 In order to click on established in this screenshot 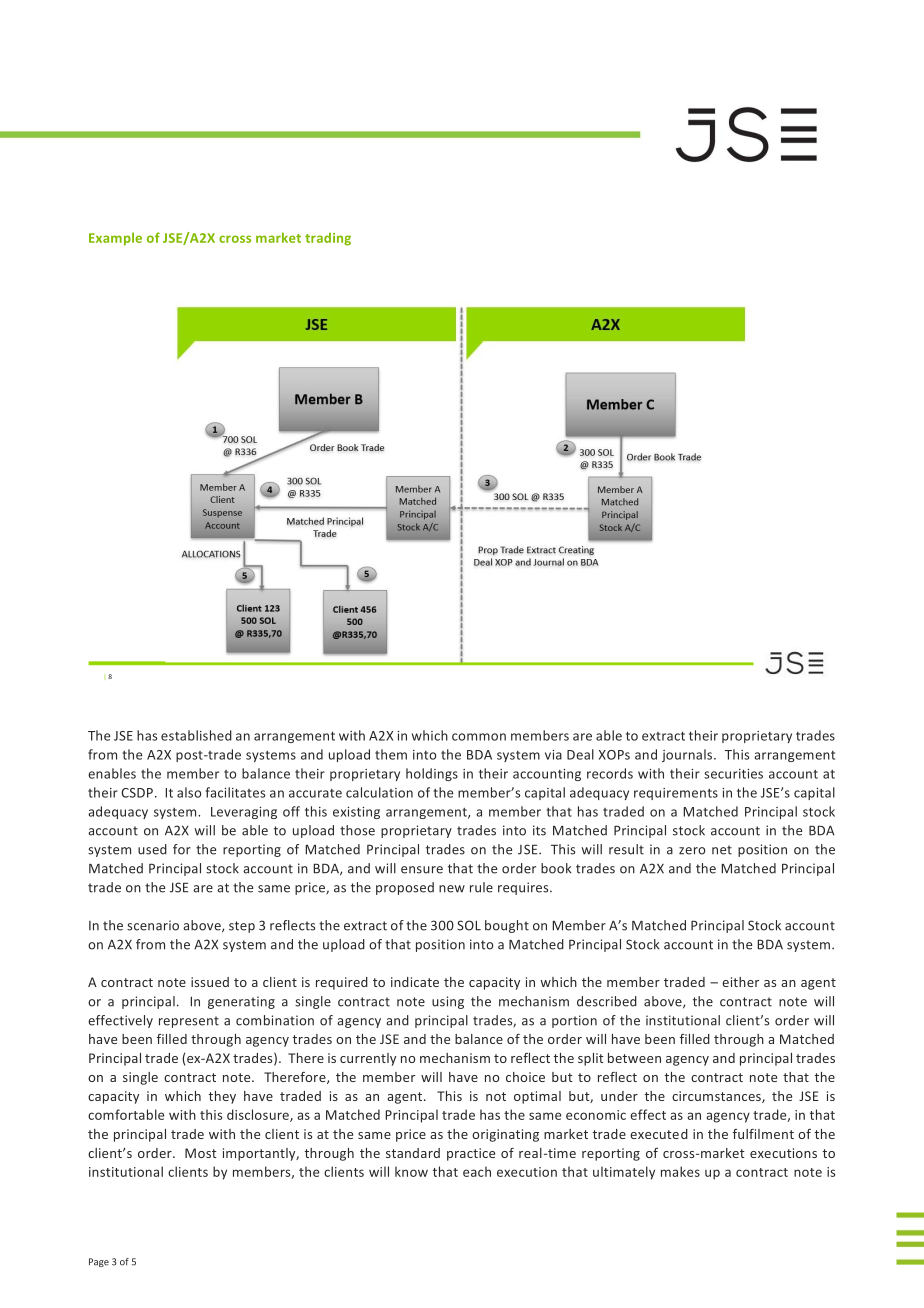, I will do `click(196, 735)`.
